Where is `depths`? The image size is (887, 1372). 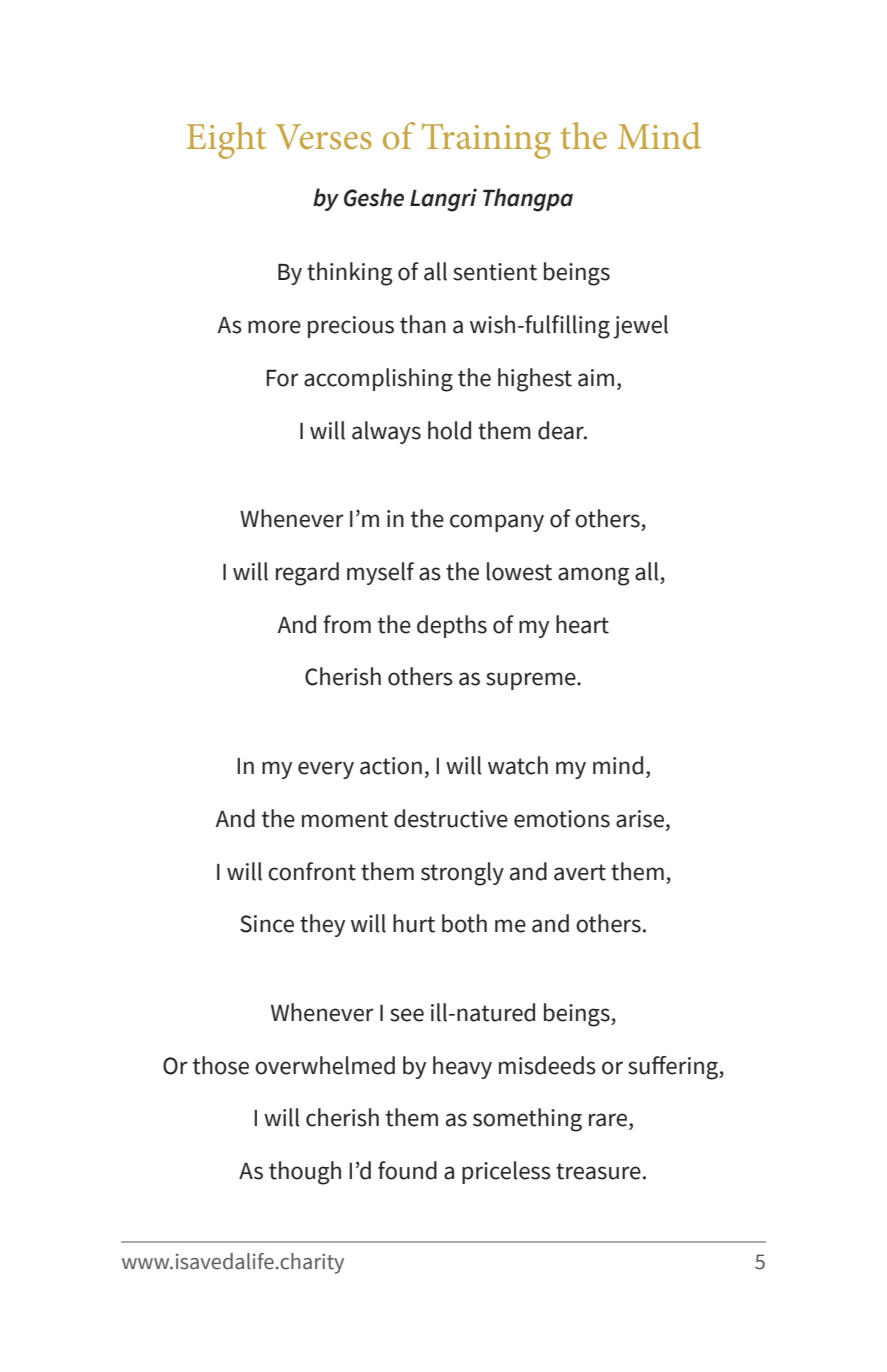 depths is located at coordinates (452, 626).
